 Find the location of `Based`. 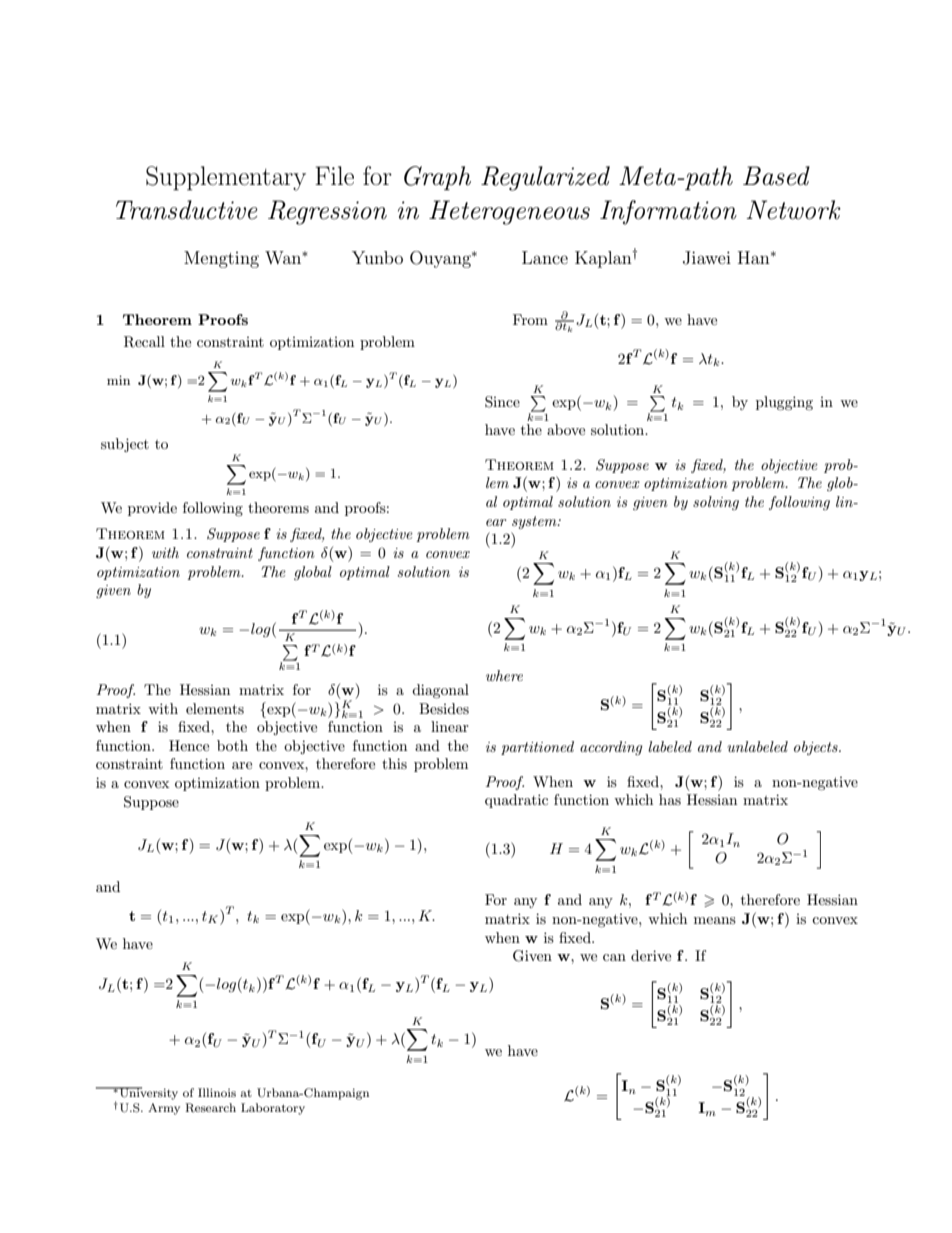

Based is located at coordinates (776, 176).
